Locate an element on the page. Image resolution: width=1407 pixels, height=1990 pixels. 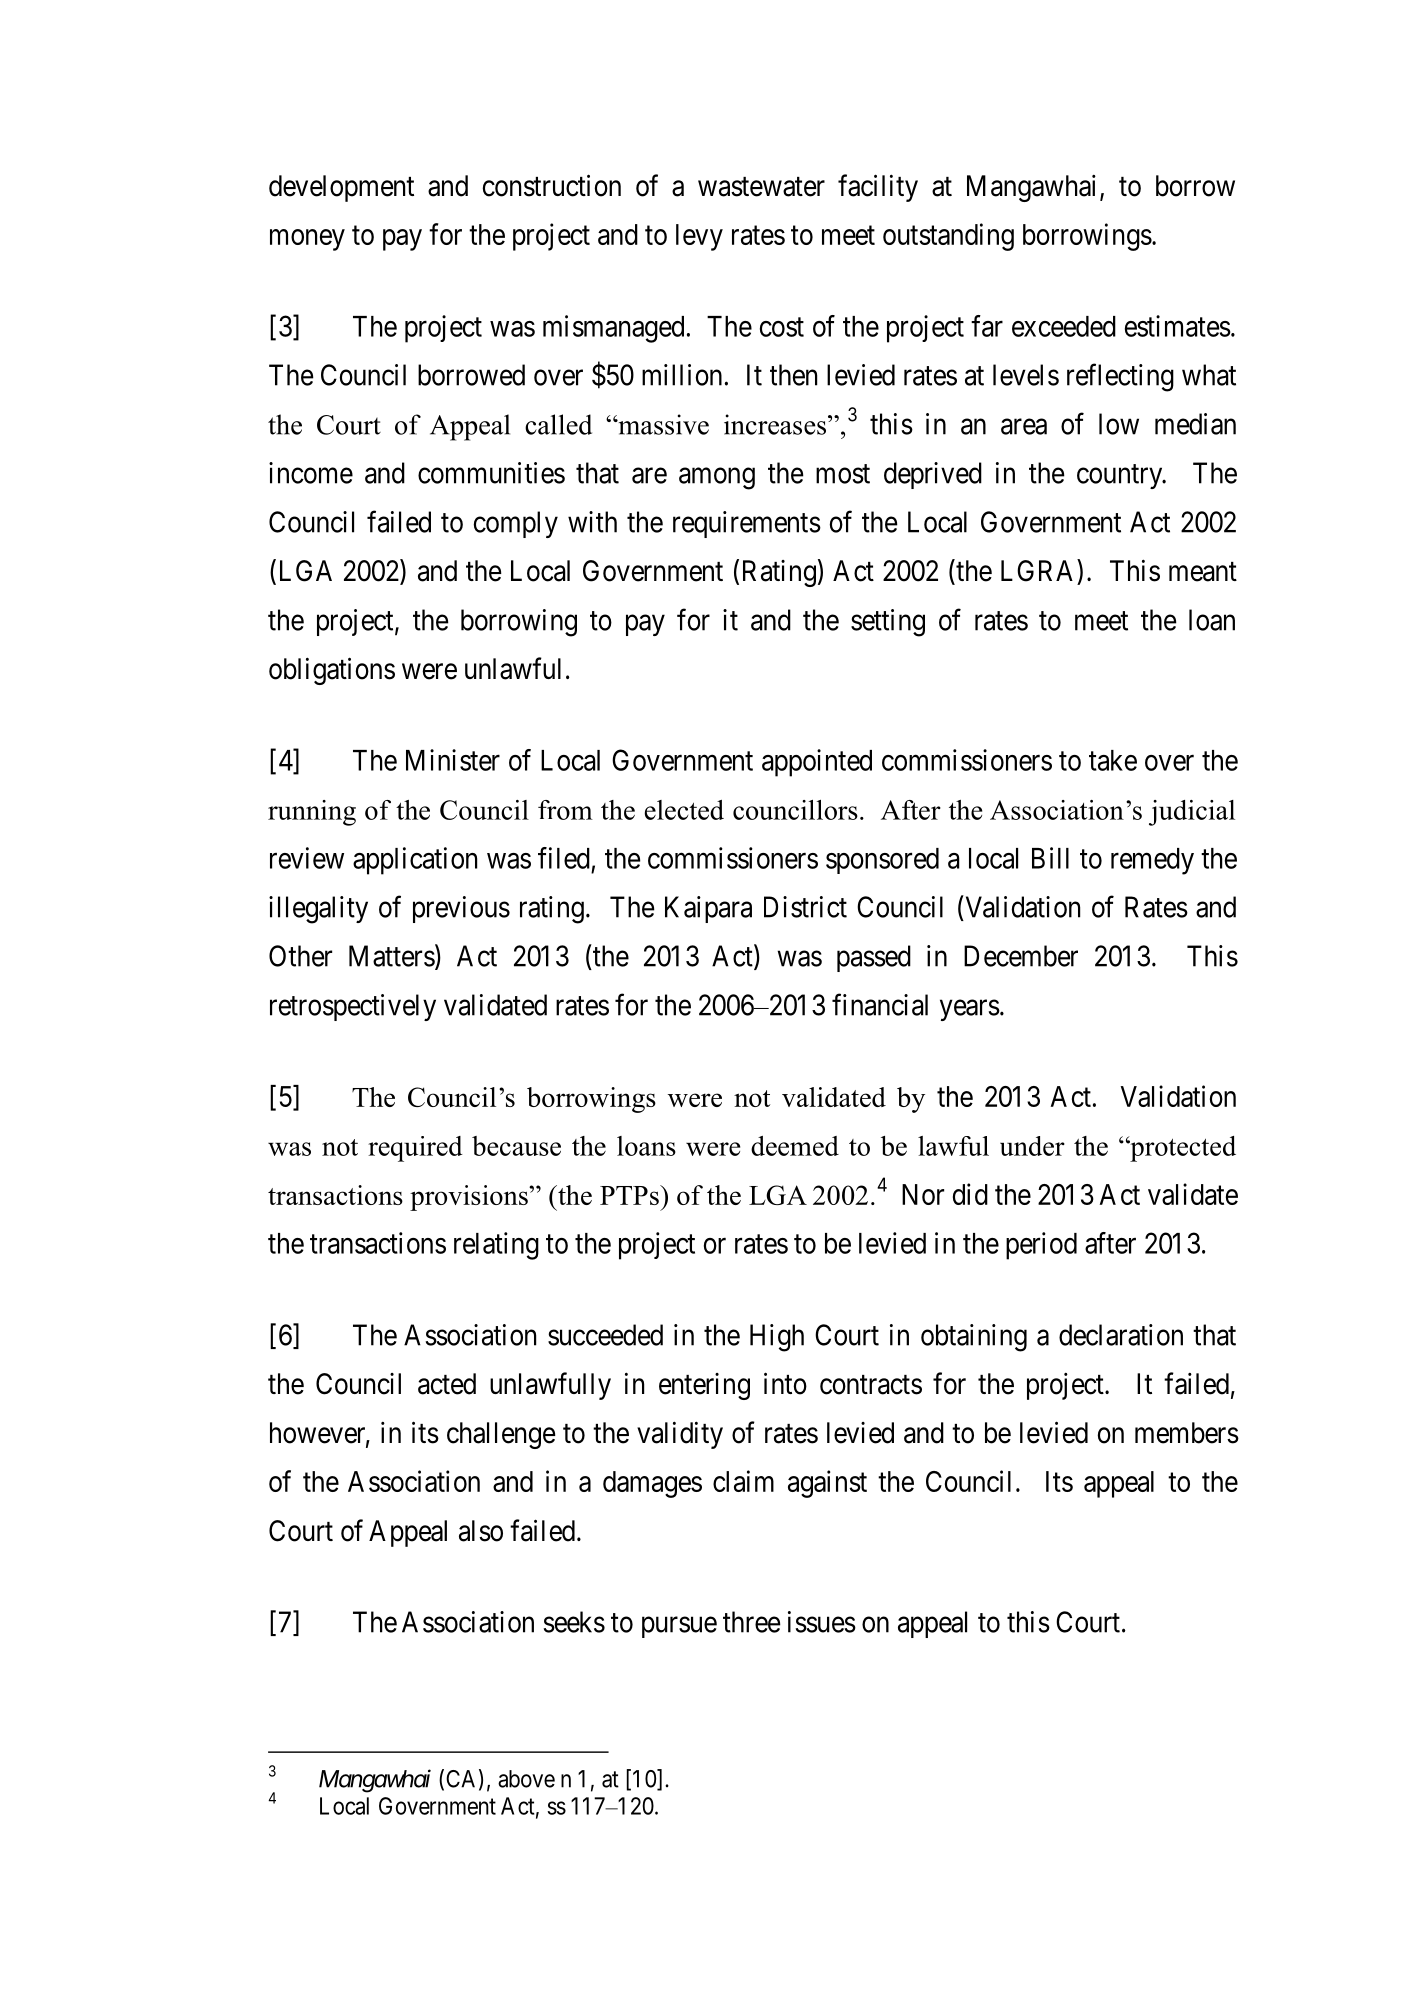
December is located at coordinates (1021, 956).
